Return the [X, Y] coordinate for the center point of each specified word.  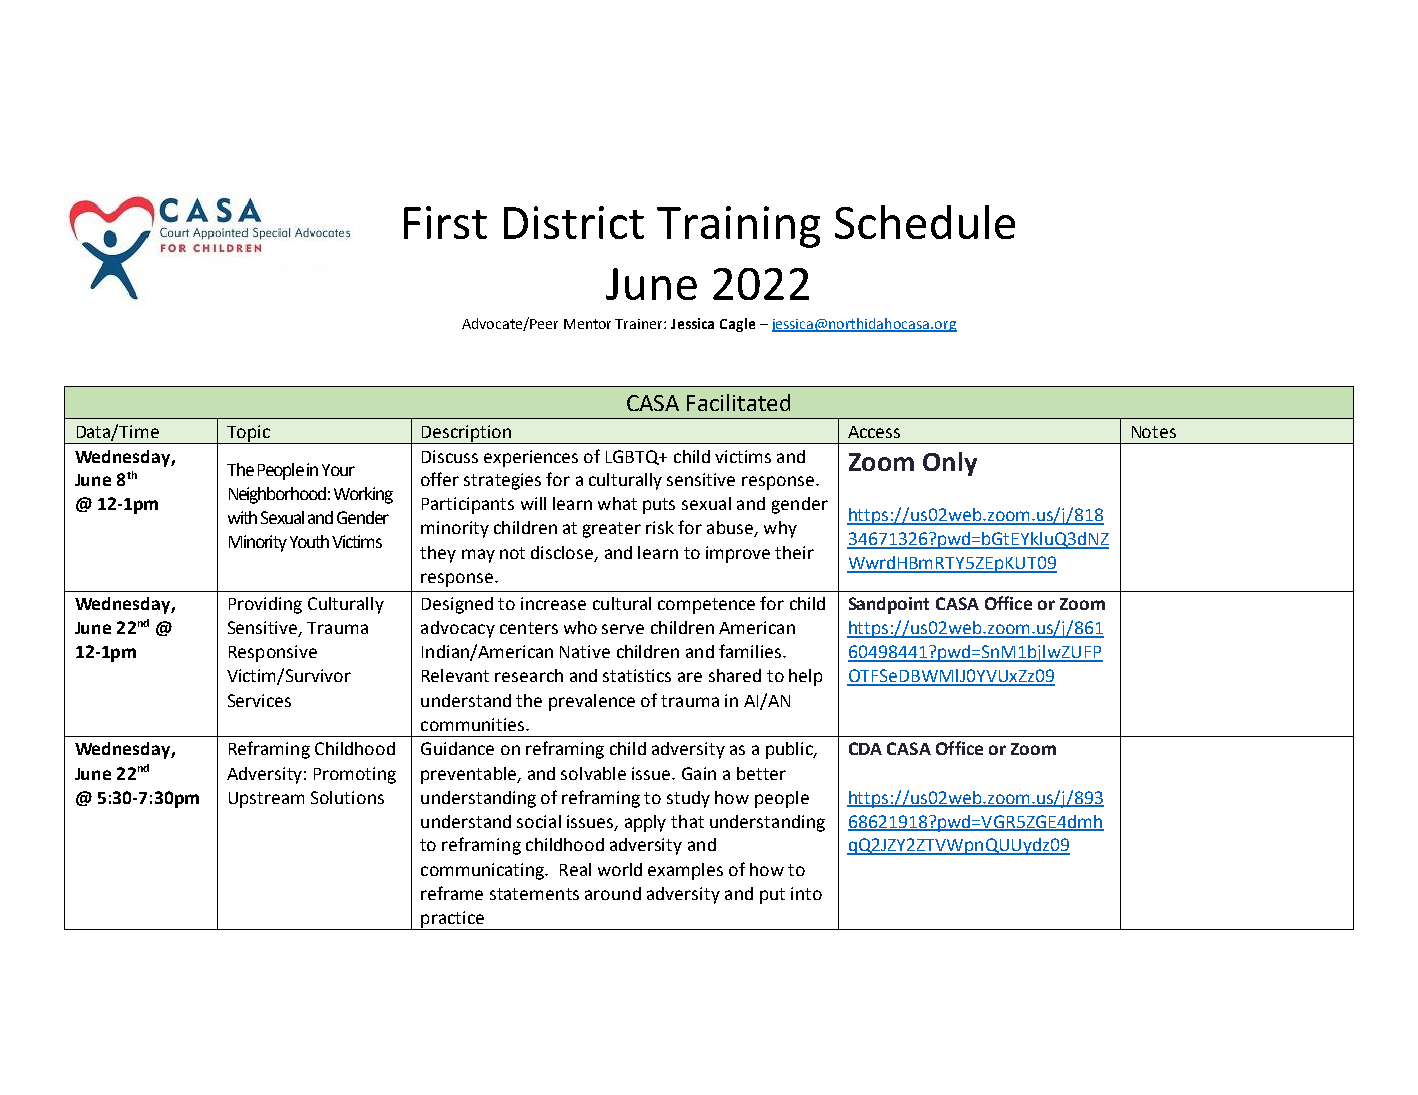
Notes [1154, 432]
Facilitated [738, 402]
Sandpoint [889, 605]
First [445, 222]
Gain [699, 773]
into [806, 893]
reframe [452, 893]
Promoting [355, 775]
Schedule [925, 222]
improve [738, 554]
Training [738, 227]
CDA [865, 748]
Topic [248, 434]
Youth [309, 541]
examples [685, 871]
